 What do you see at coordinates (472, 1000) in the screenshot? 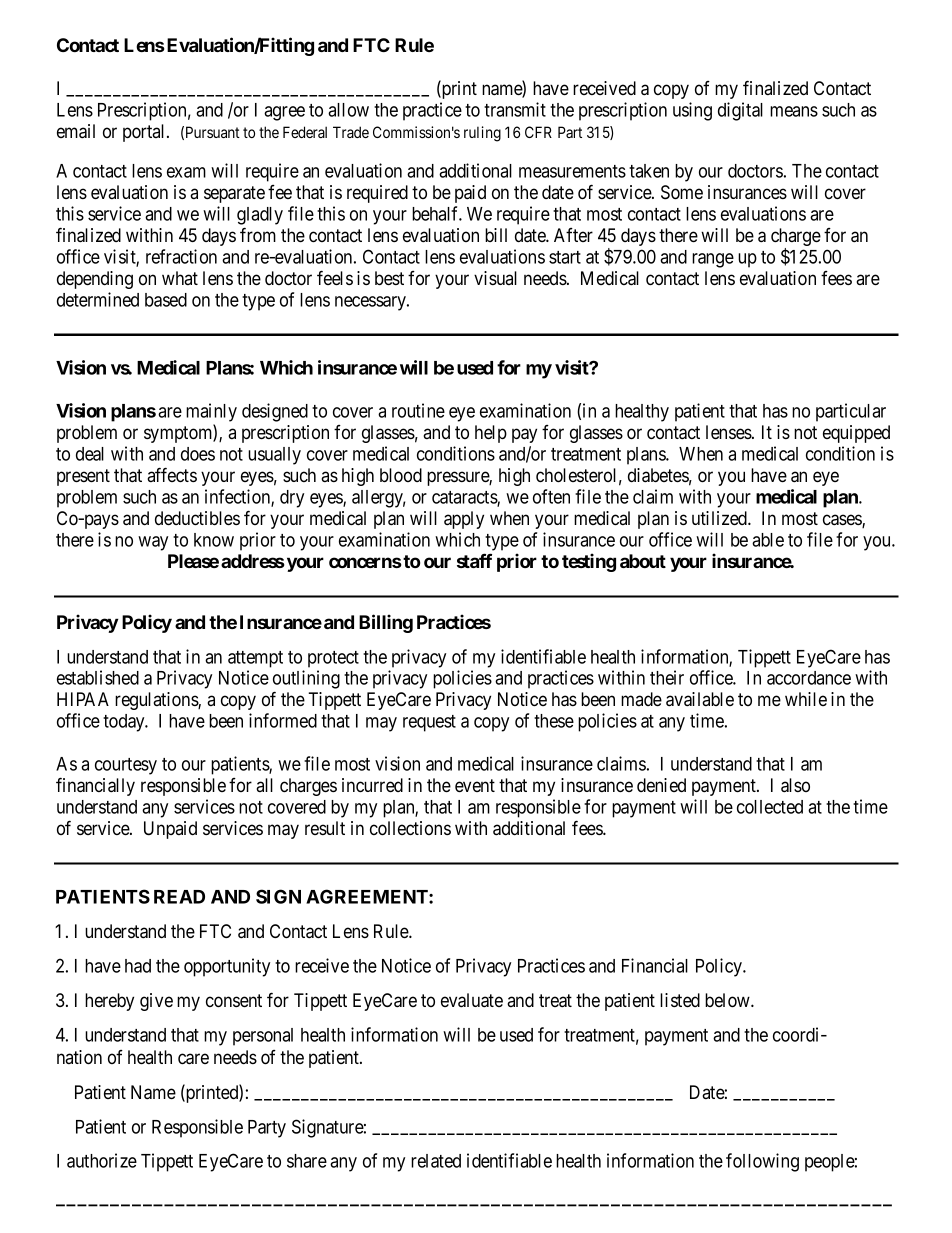
I see `evaluate` at bounding box center [472, 1000].
